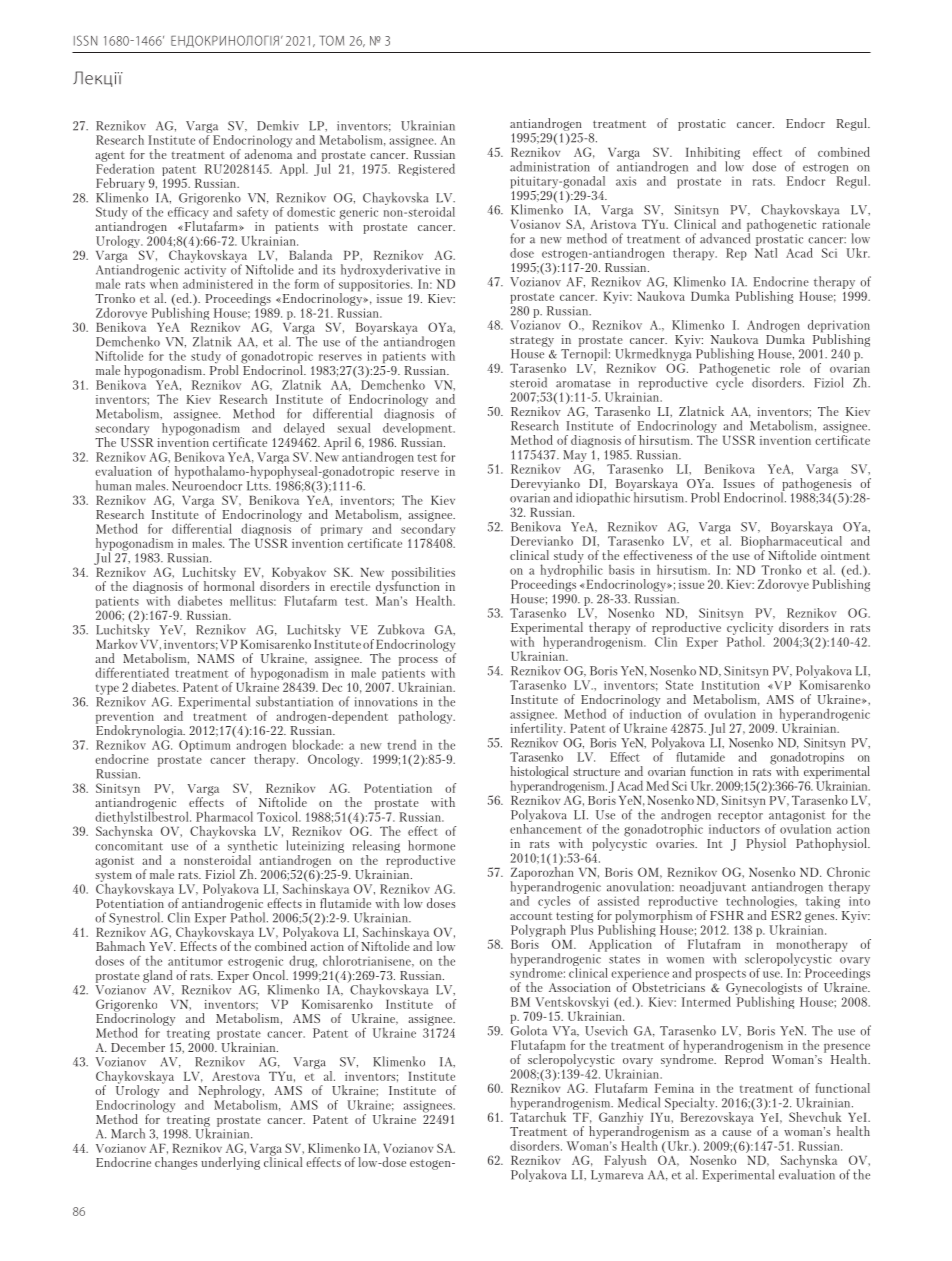 The width and height of the screenshot is (952, 1261). I want to click on changes, so click(176, 1163).
